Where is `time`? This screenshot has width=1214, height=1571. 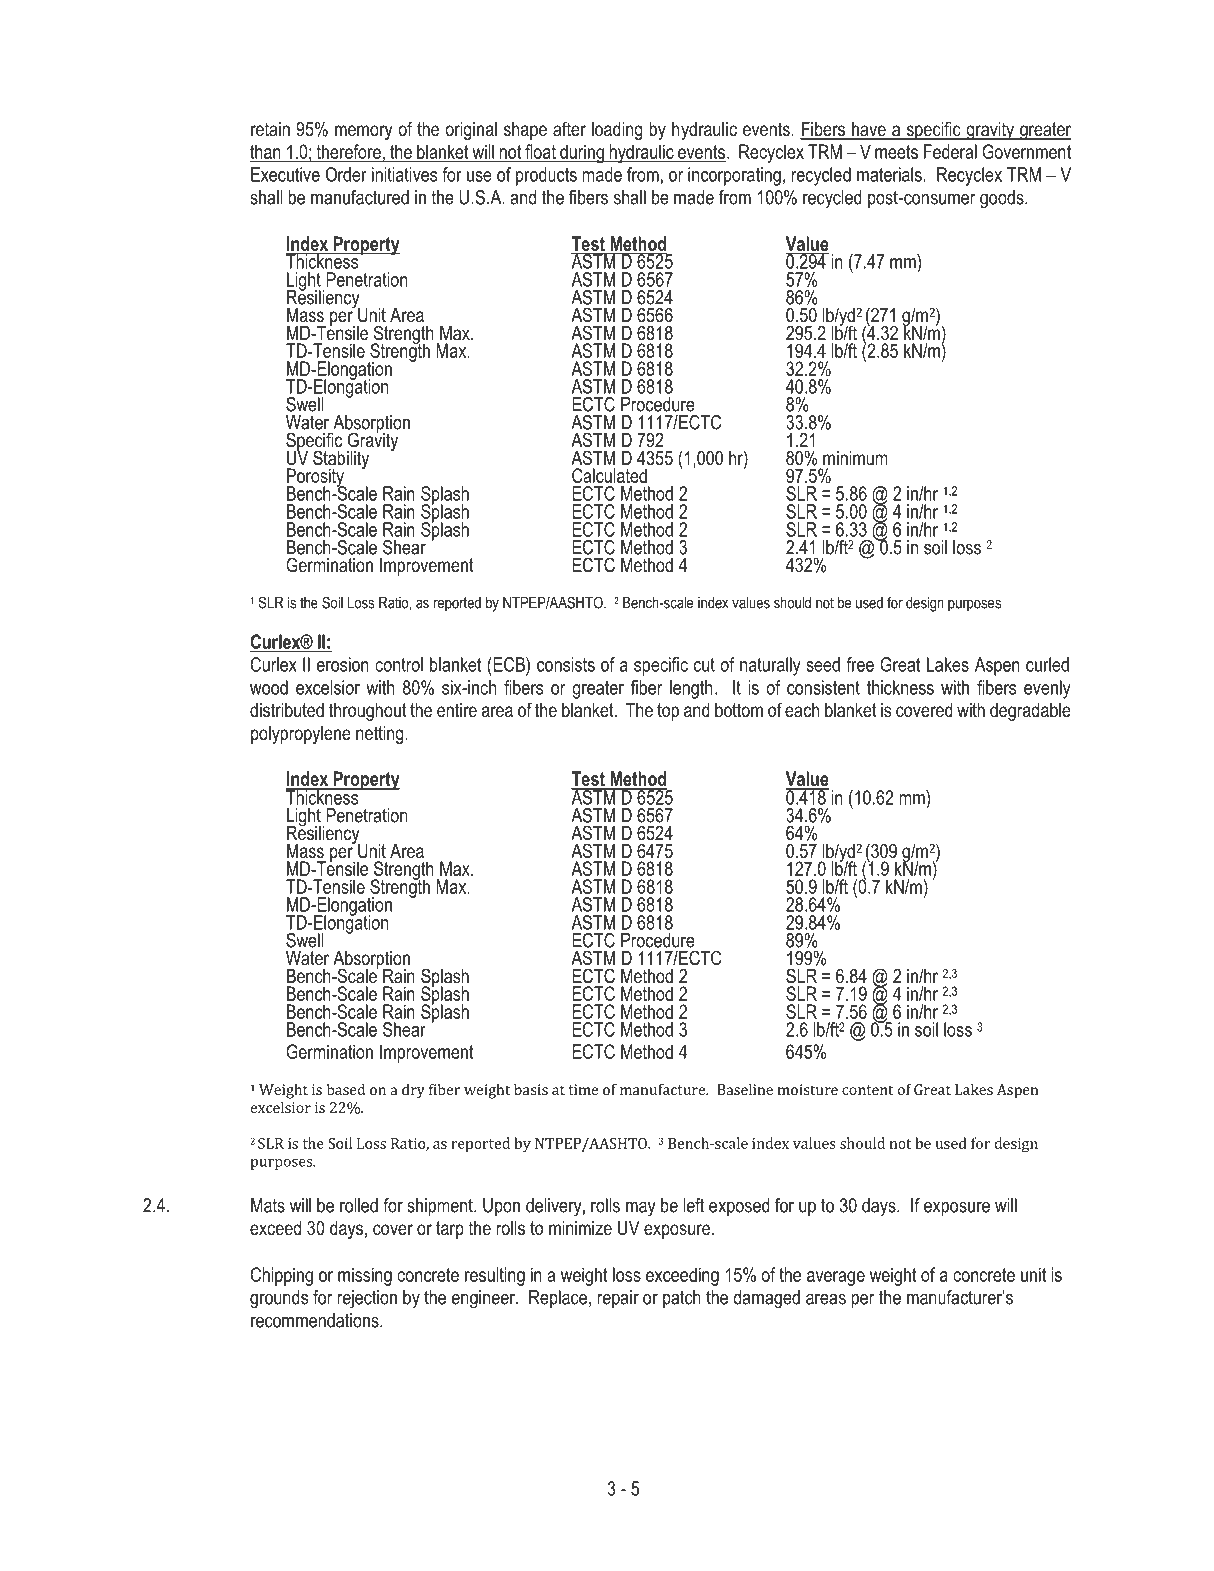 time is located at coordinates (583, 1089).
